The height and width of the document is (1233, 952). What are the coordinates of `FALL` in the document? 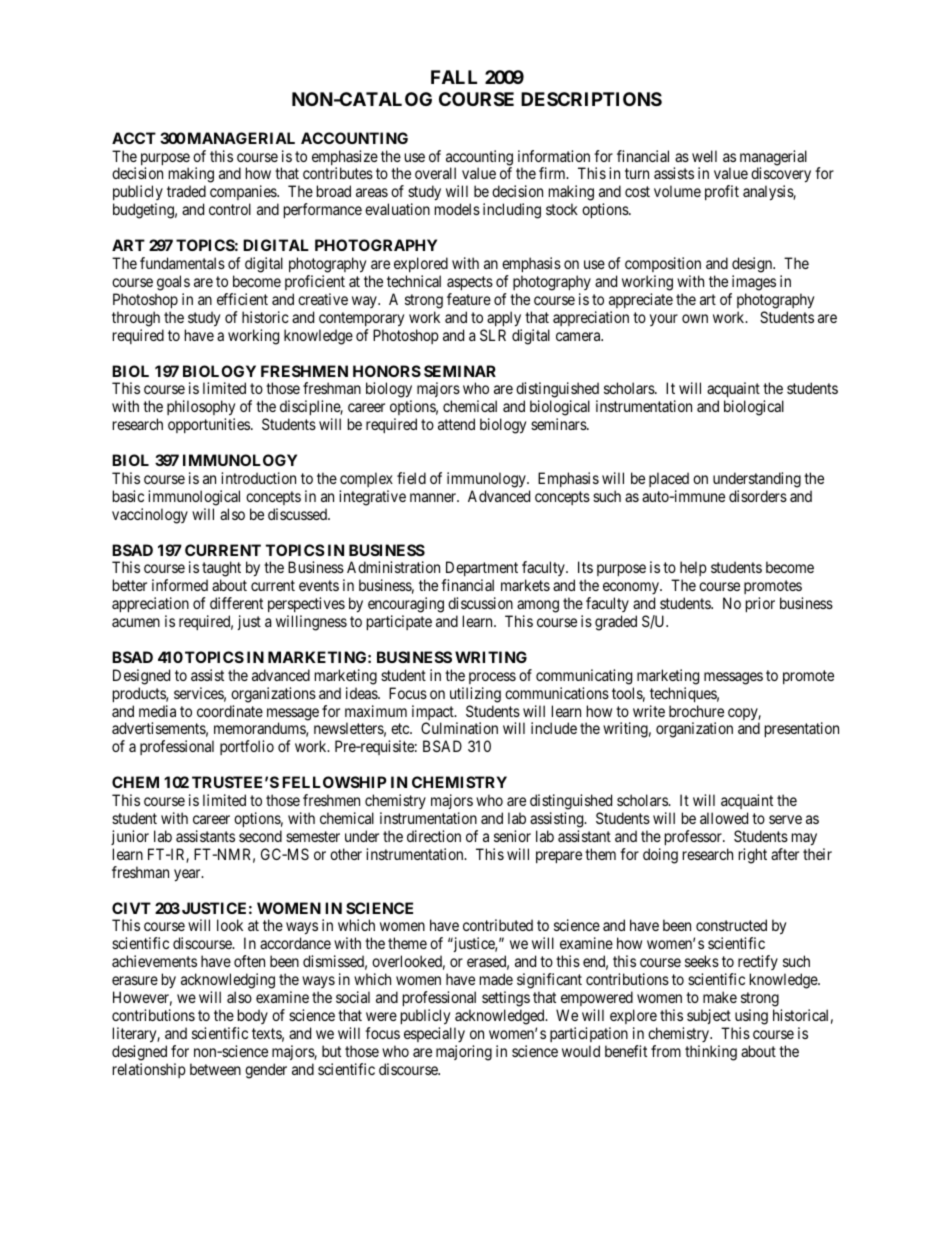 It's located at (454, 77).
